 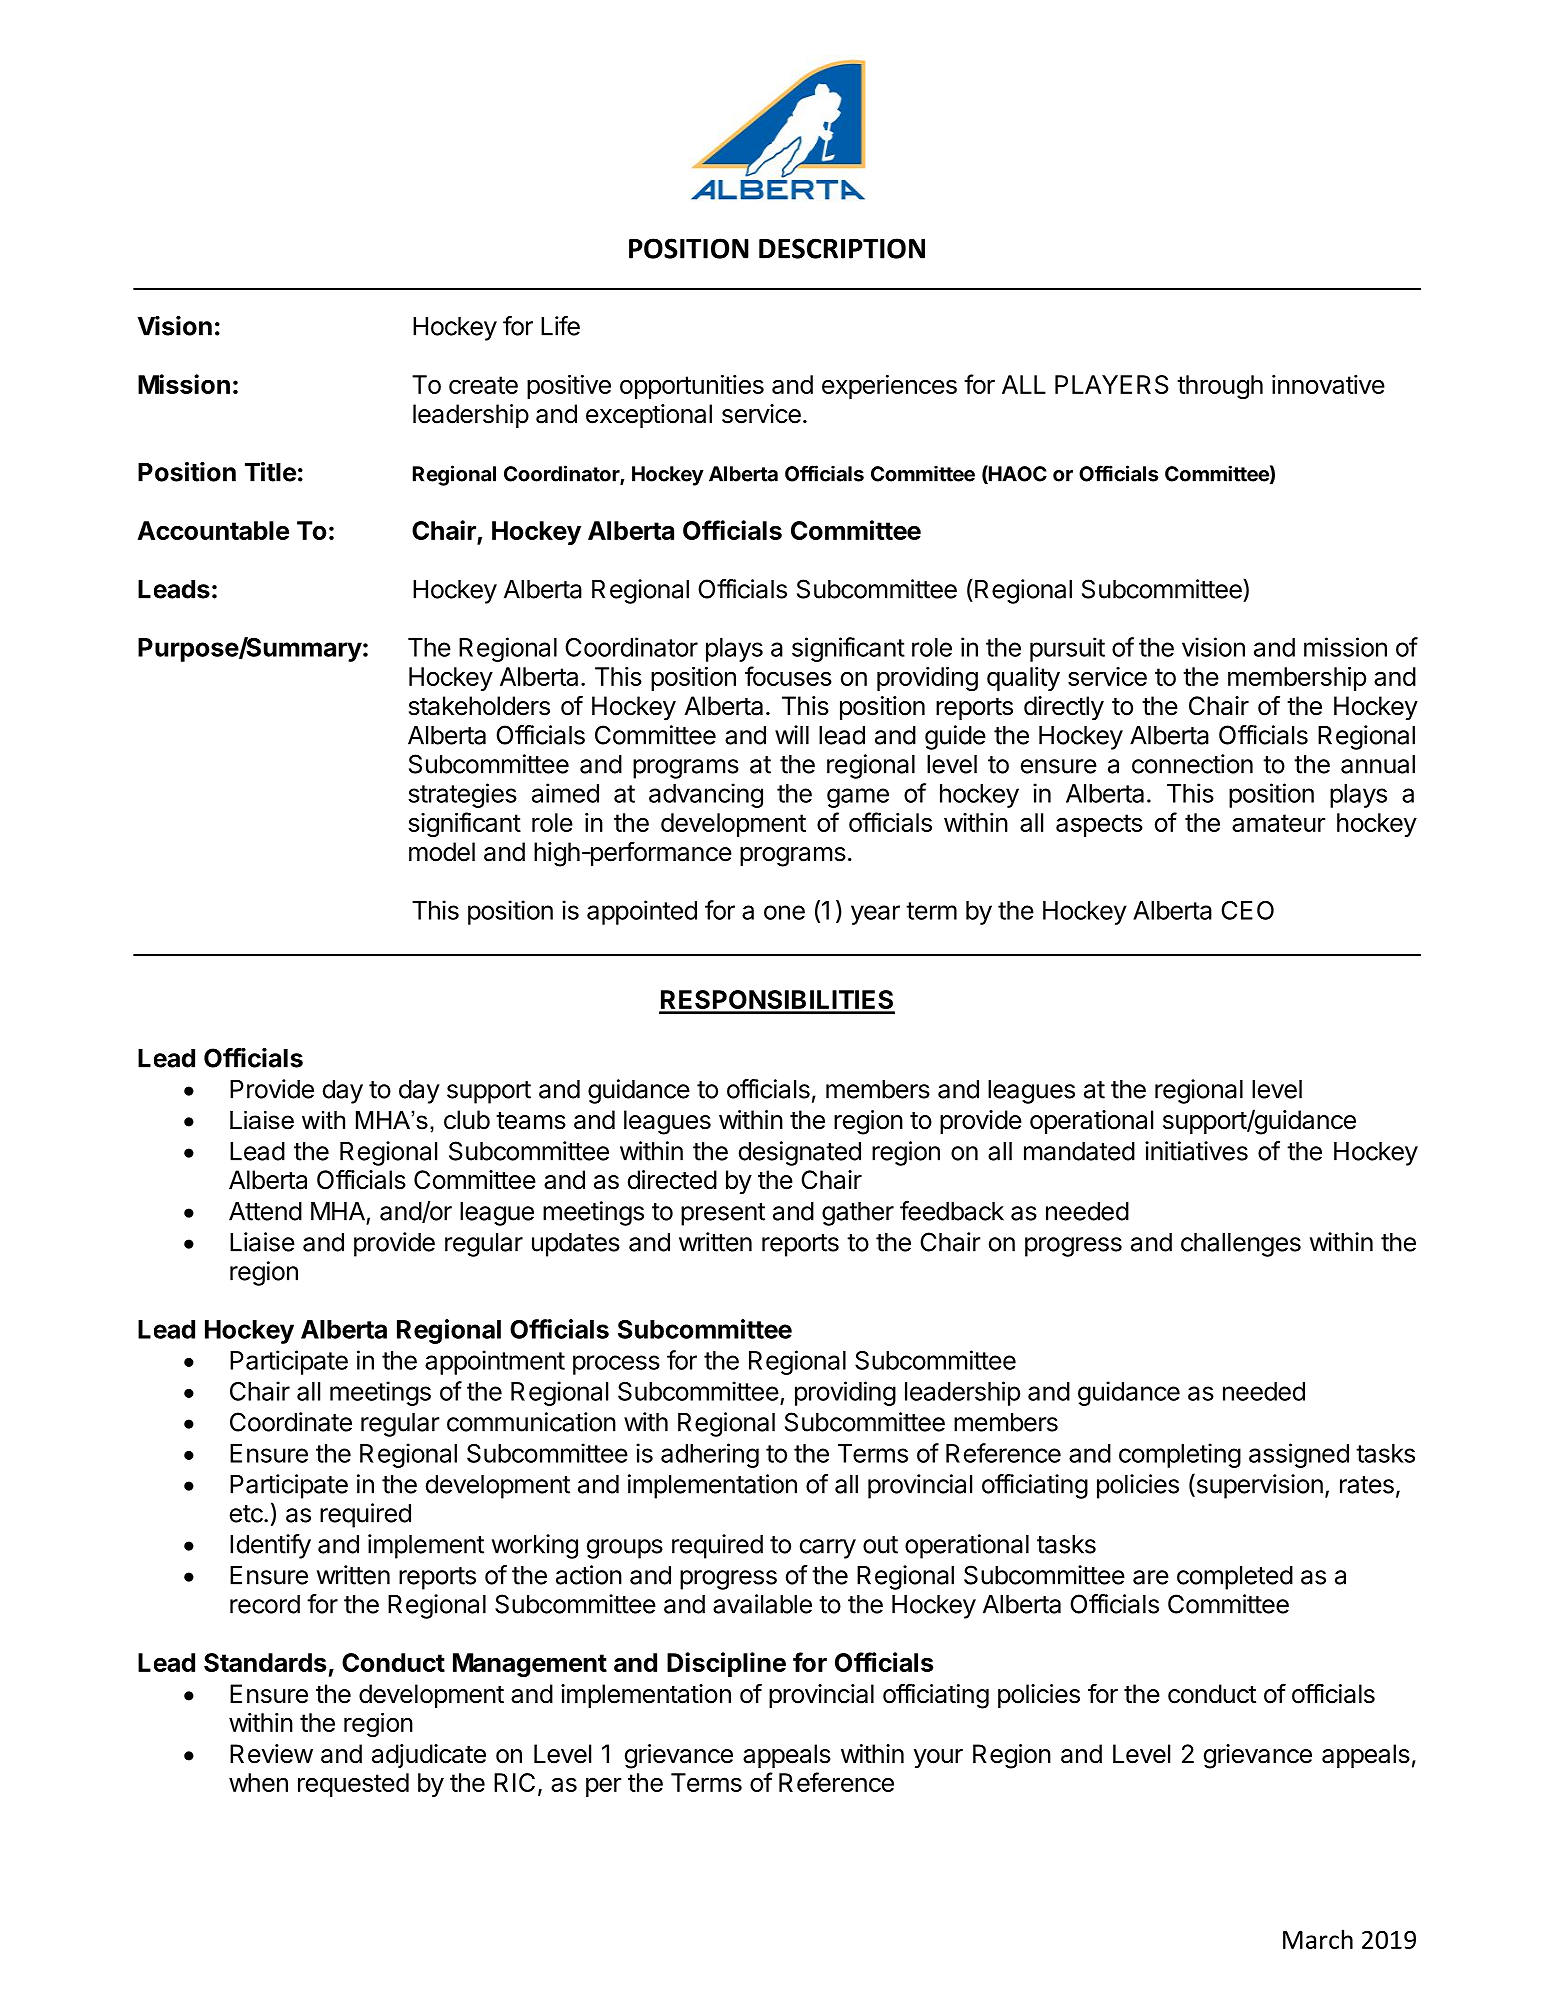 What do you see at coordinates (842, 248) in the image?
I see `DESCRIPTION` at bounding box center [842, 248].
